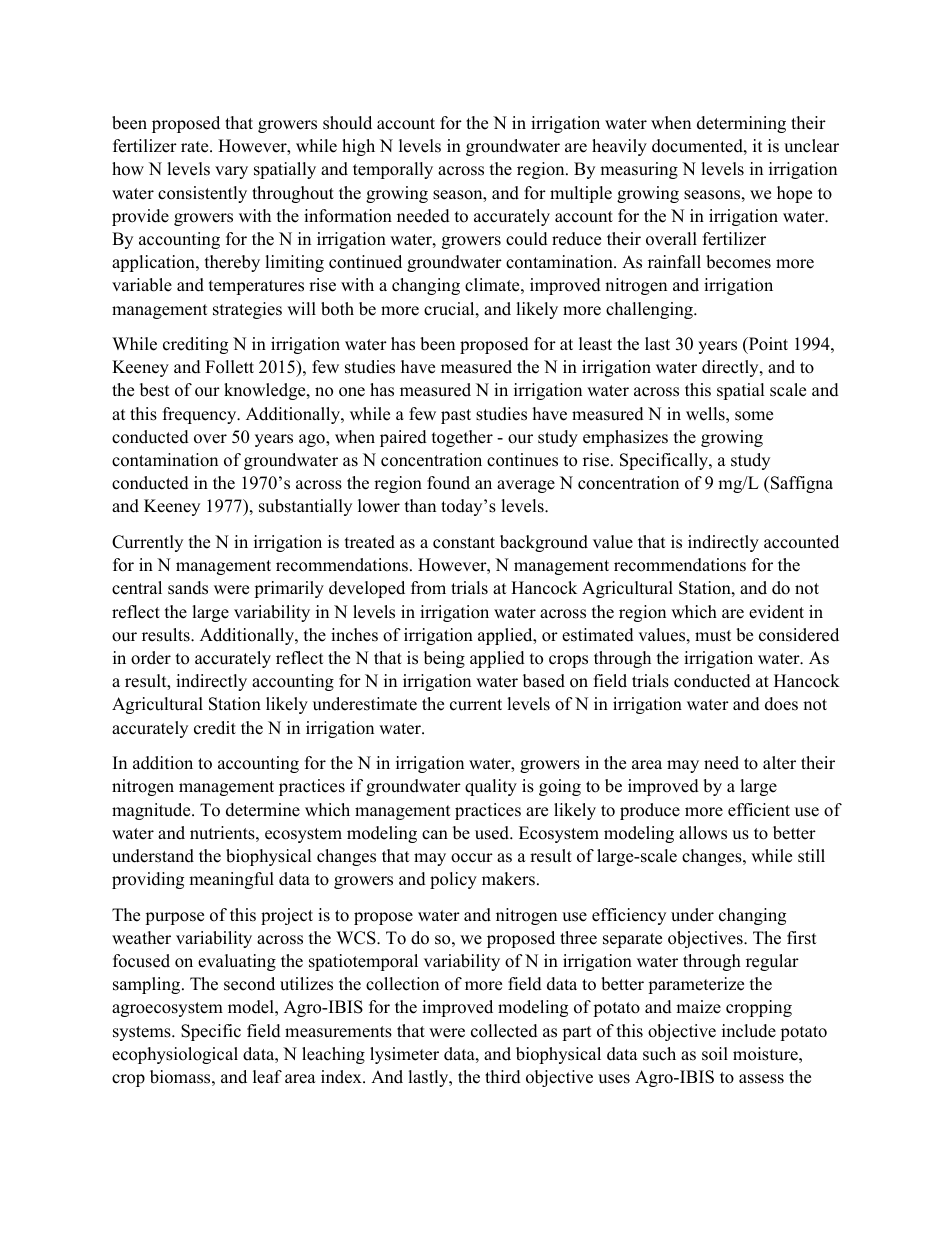  I want to click on evident, so click(776, 612).
